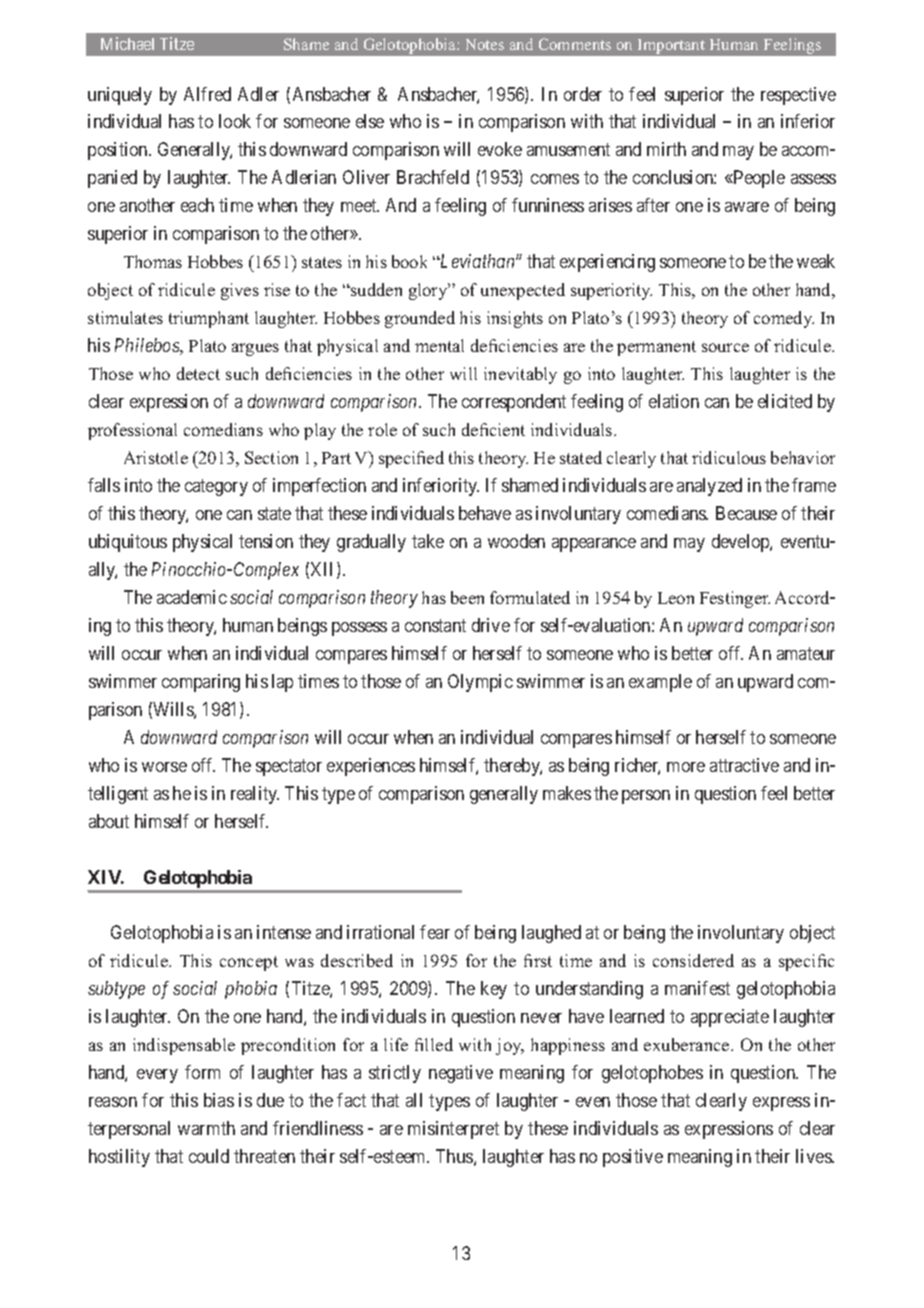 Image resolution: width=924 pixels, height=1308 pixels. I want to click on bias, so click(219, 1100).
